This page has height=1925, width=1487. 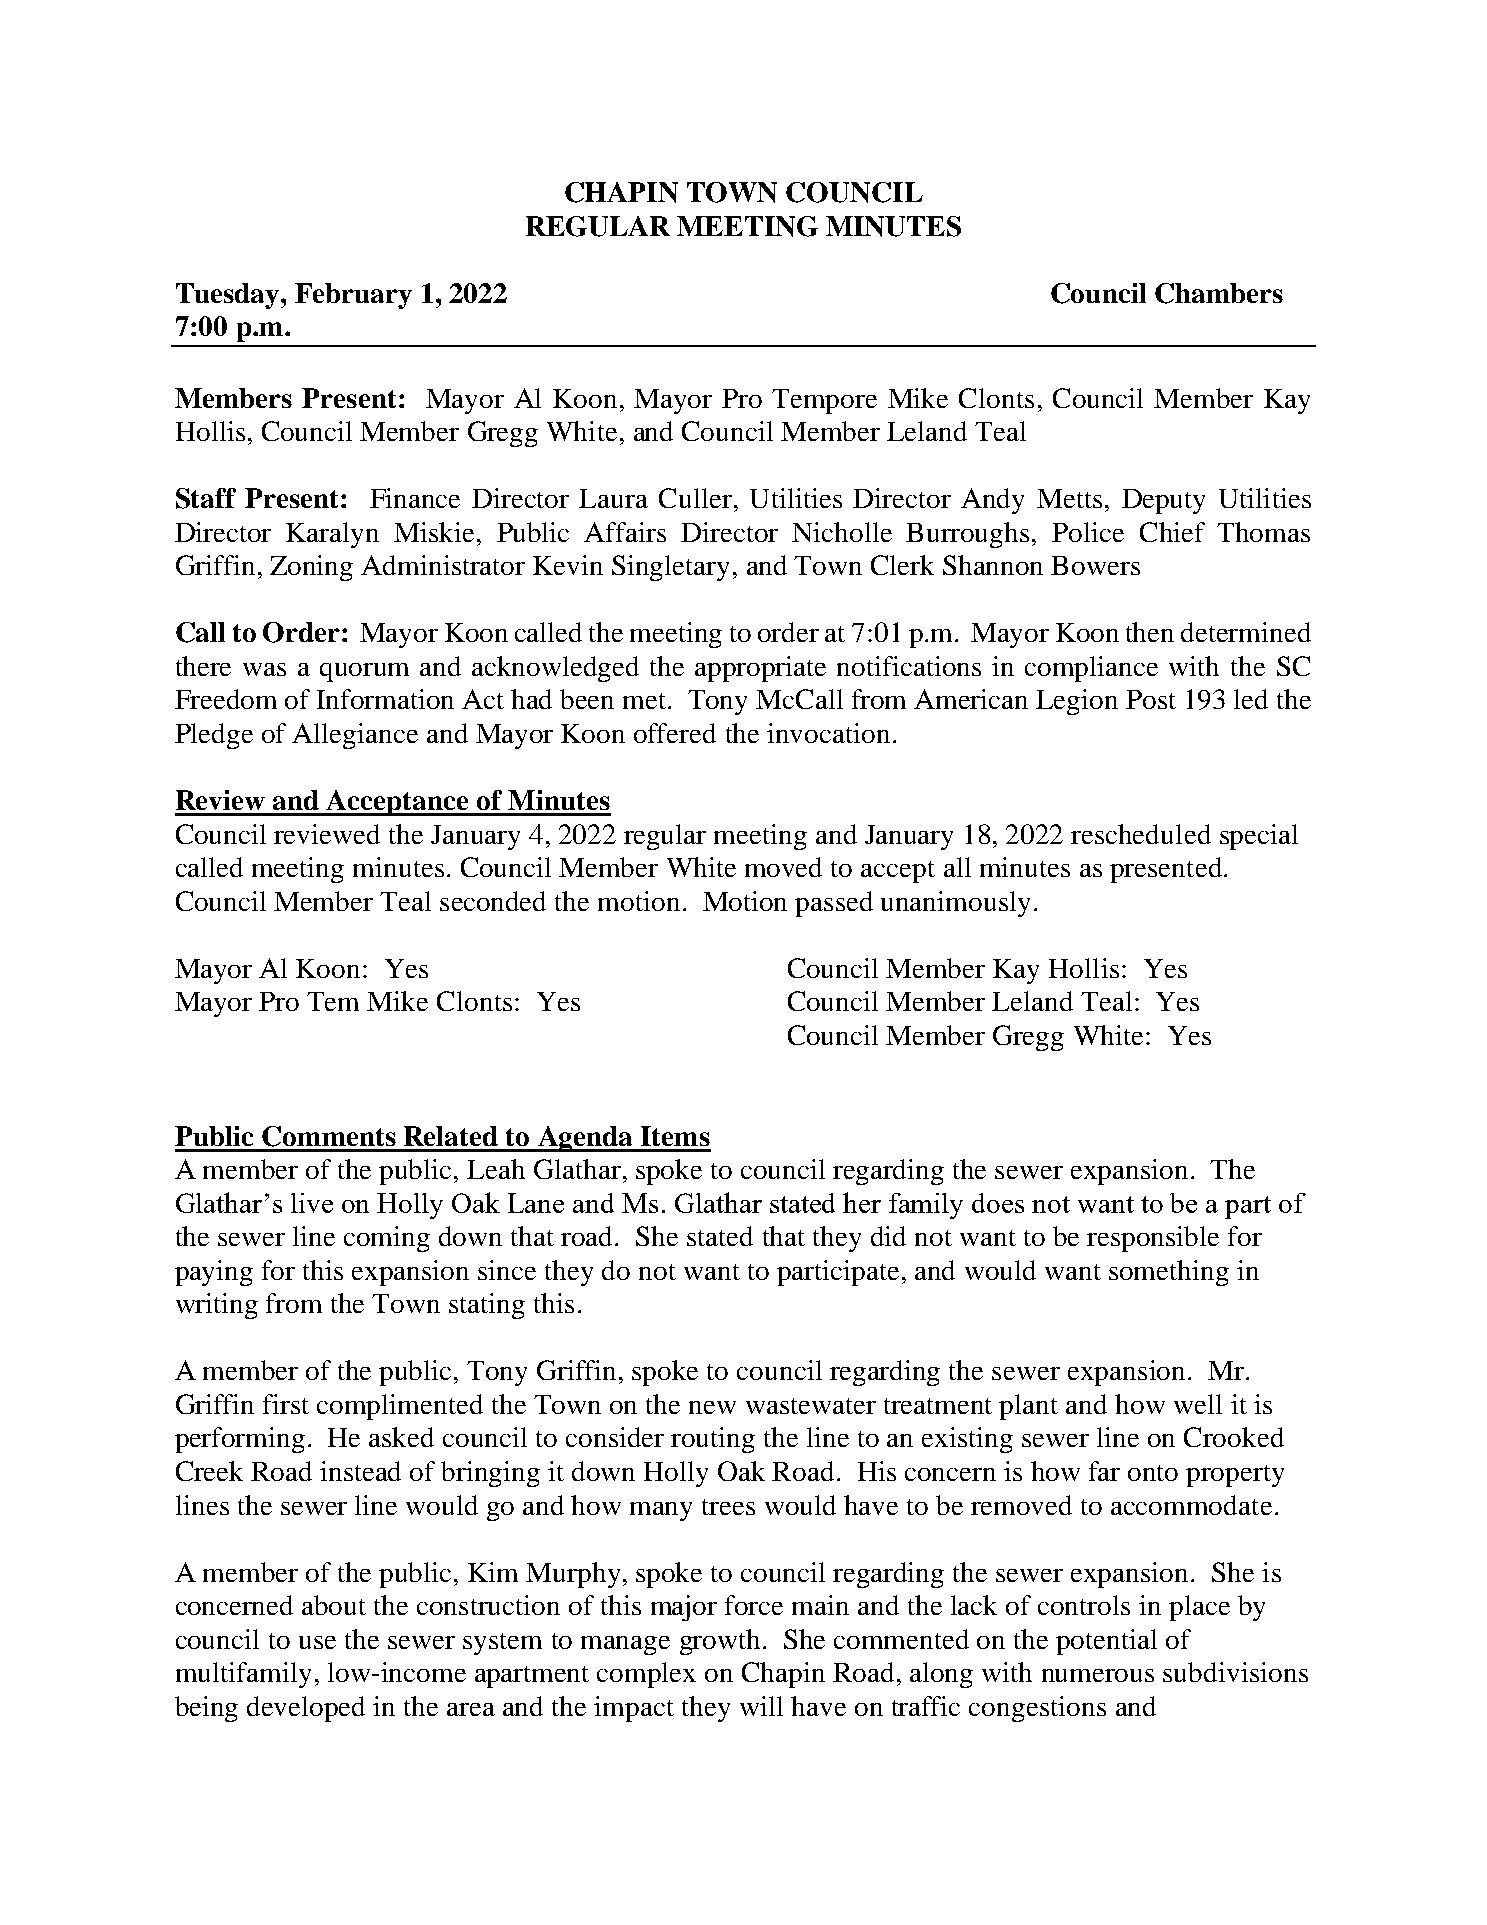 What do you see at coordinates (824, 401) in the page?
I see `Tempore` at bounding box center [824, 401].
